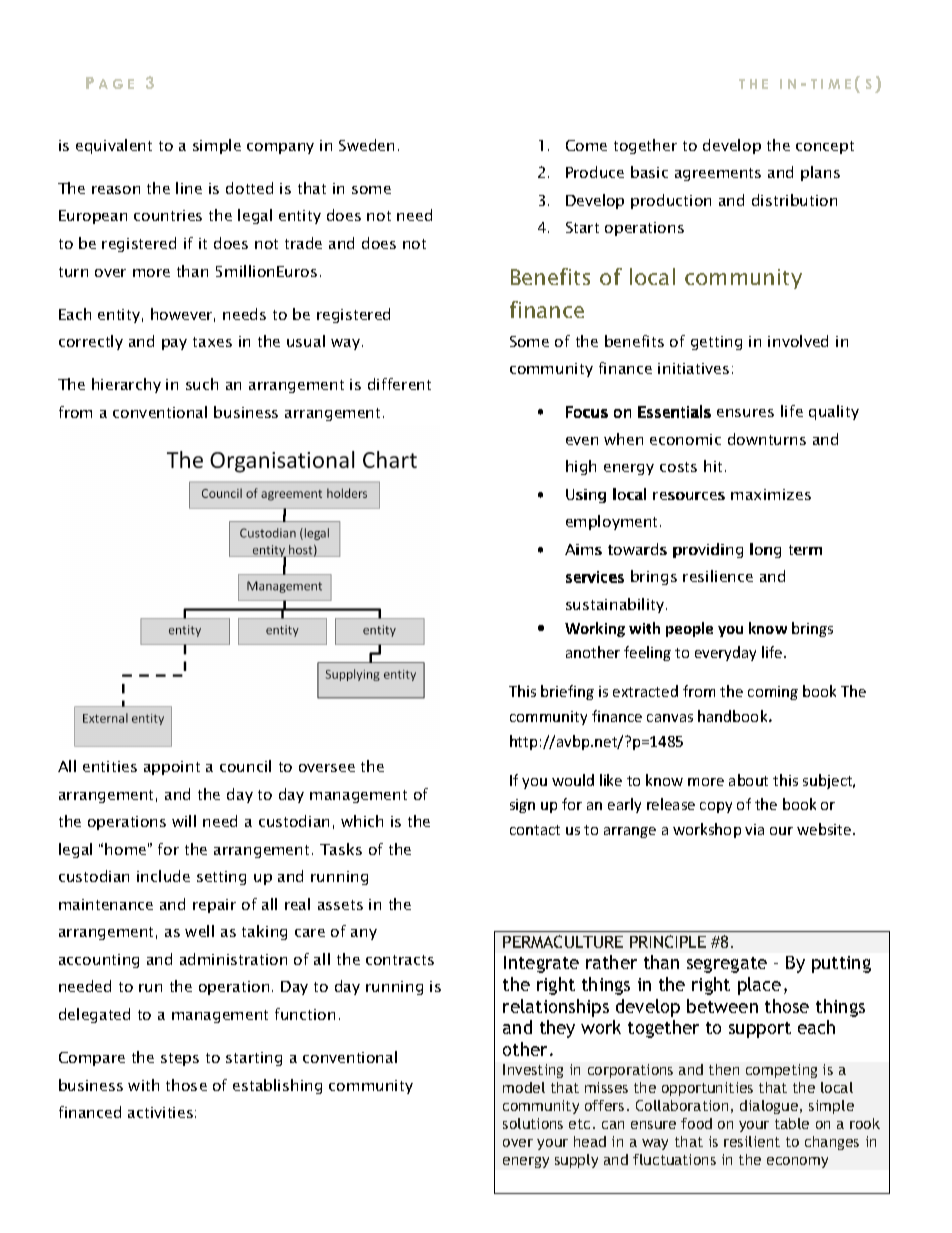 This page has width=952, height=1233. Describe the element at coordinates (160, 1112) in the page. I see `activities` at that location.
